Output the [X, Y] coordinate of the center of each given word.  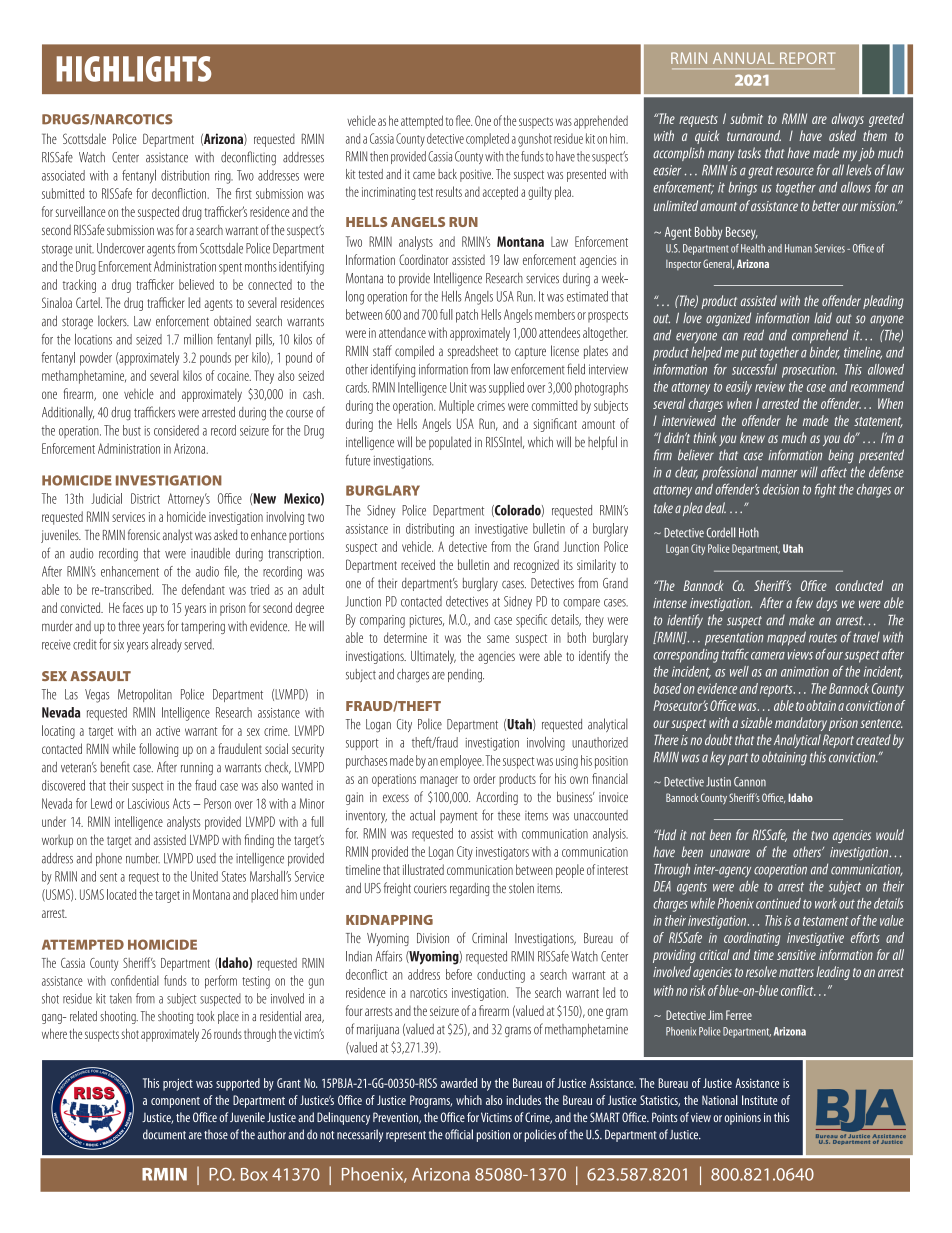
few [804, 602]
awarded [459, 1083]
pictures [427, 621]
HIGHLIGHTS [133, 69]
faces [133, 607]
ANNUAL [743, 58]
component [175, 1102]
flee [464, 120]
